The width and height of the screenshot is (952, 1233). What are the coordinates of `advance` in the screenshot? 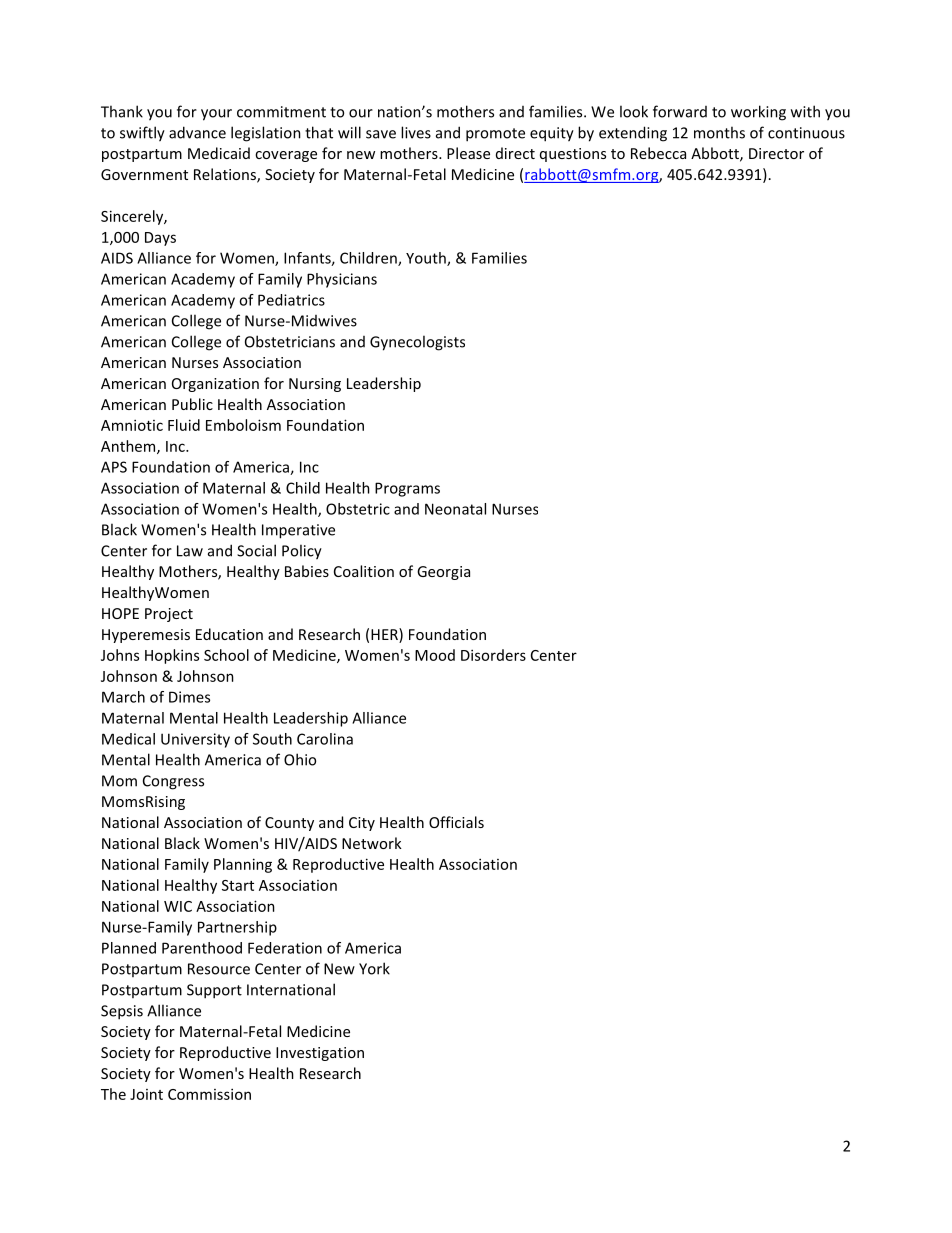 It's located at (197, 132).
